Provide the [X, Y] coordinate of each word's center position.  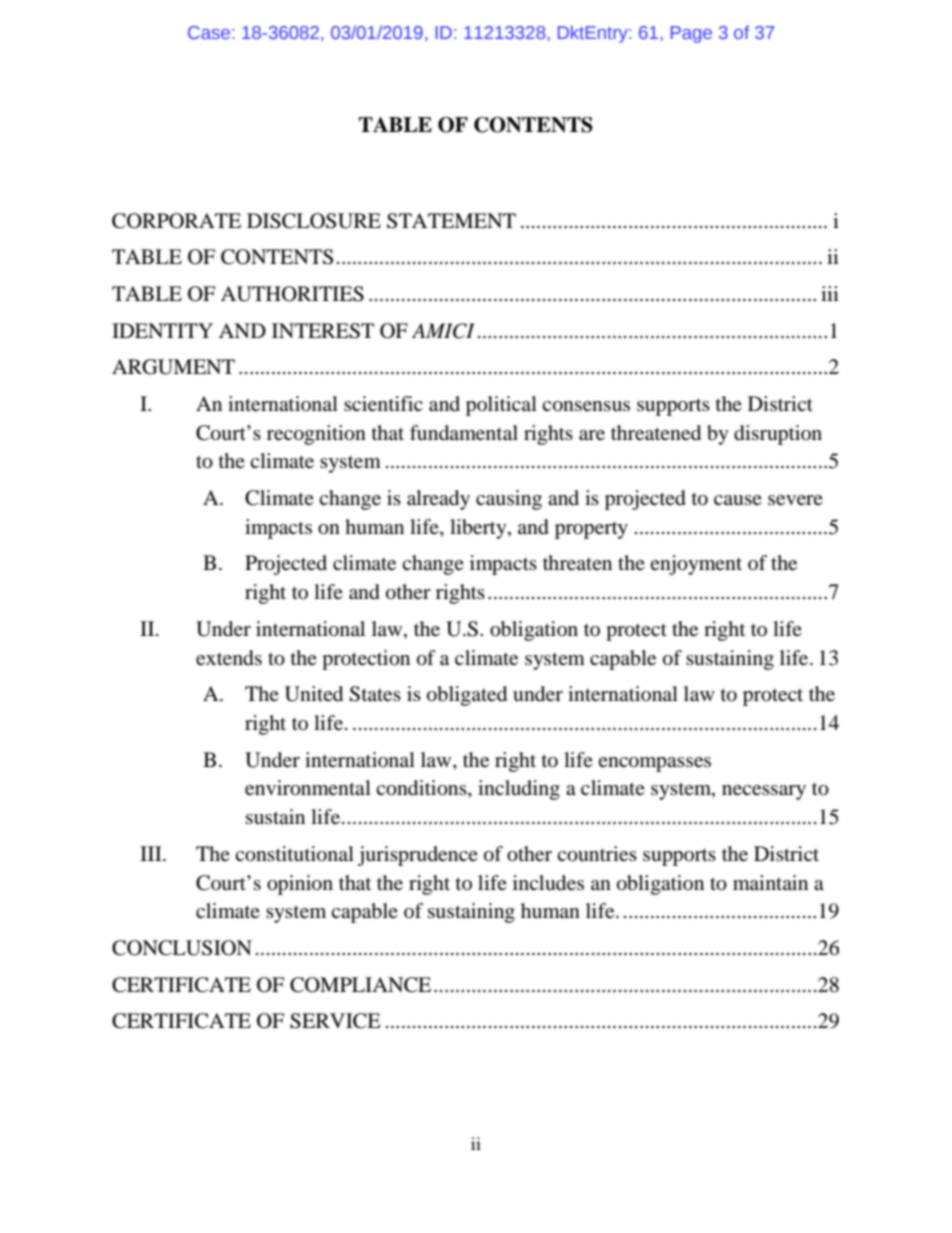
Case [209, 32]
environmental [308, 788]
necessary [764, 792]
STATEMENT [451, 221]
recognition [316, 435]
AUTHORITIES [292, 294]
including [519, 790]
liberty [479, 529]
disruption [778, 435]
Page [691, 34]
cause [738, 500]
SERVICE [335, 1021]
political [501, 406]
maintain [770, 882]
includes [548, 883]
